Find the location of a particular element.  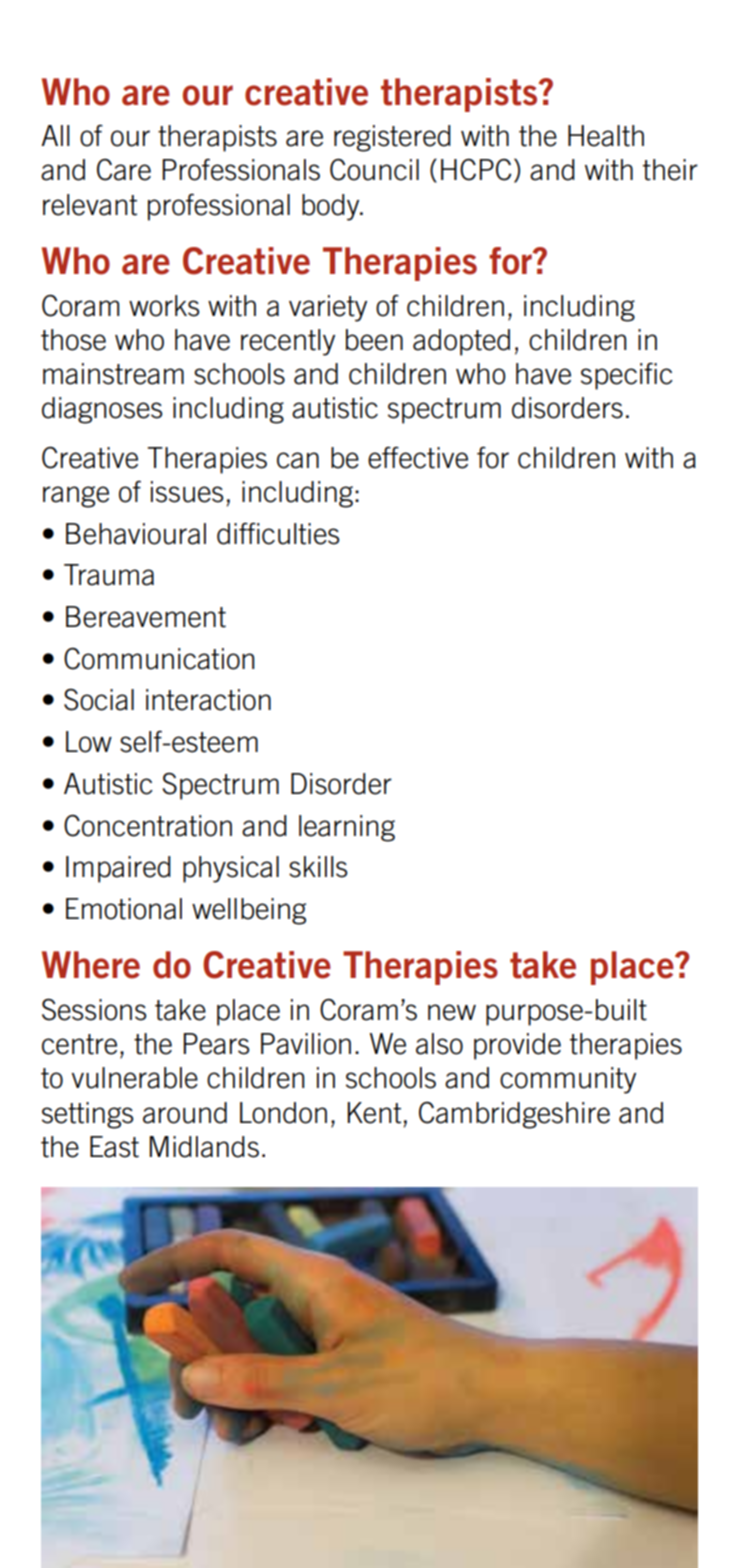

Kent is located at coordinates (374, 1113).
